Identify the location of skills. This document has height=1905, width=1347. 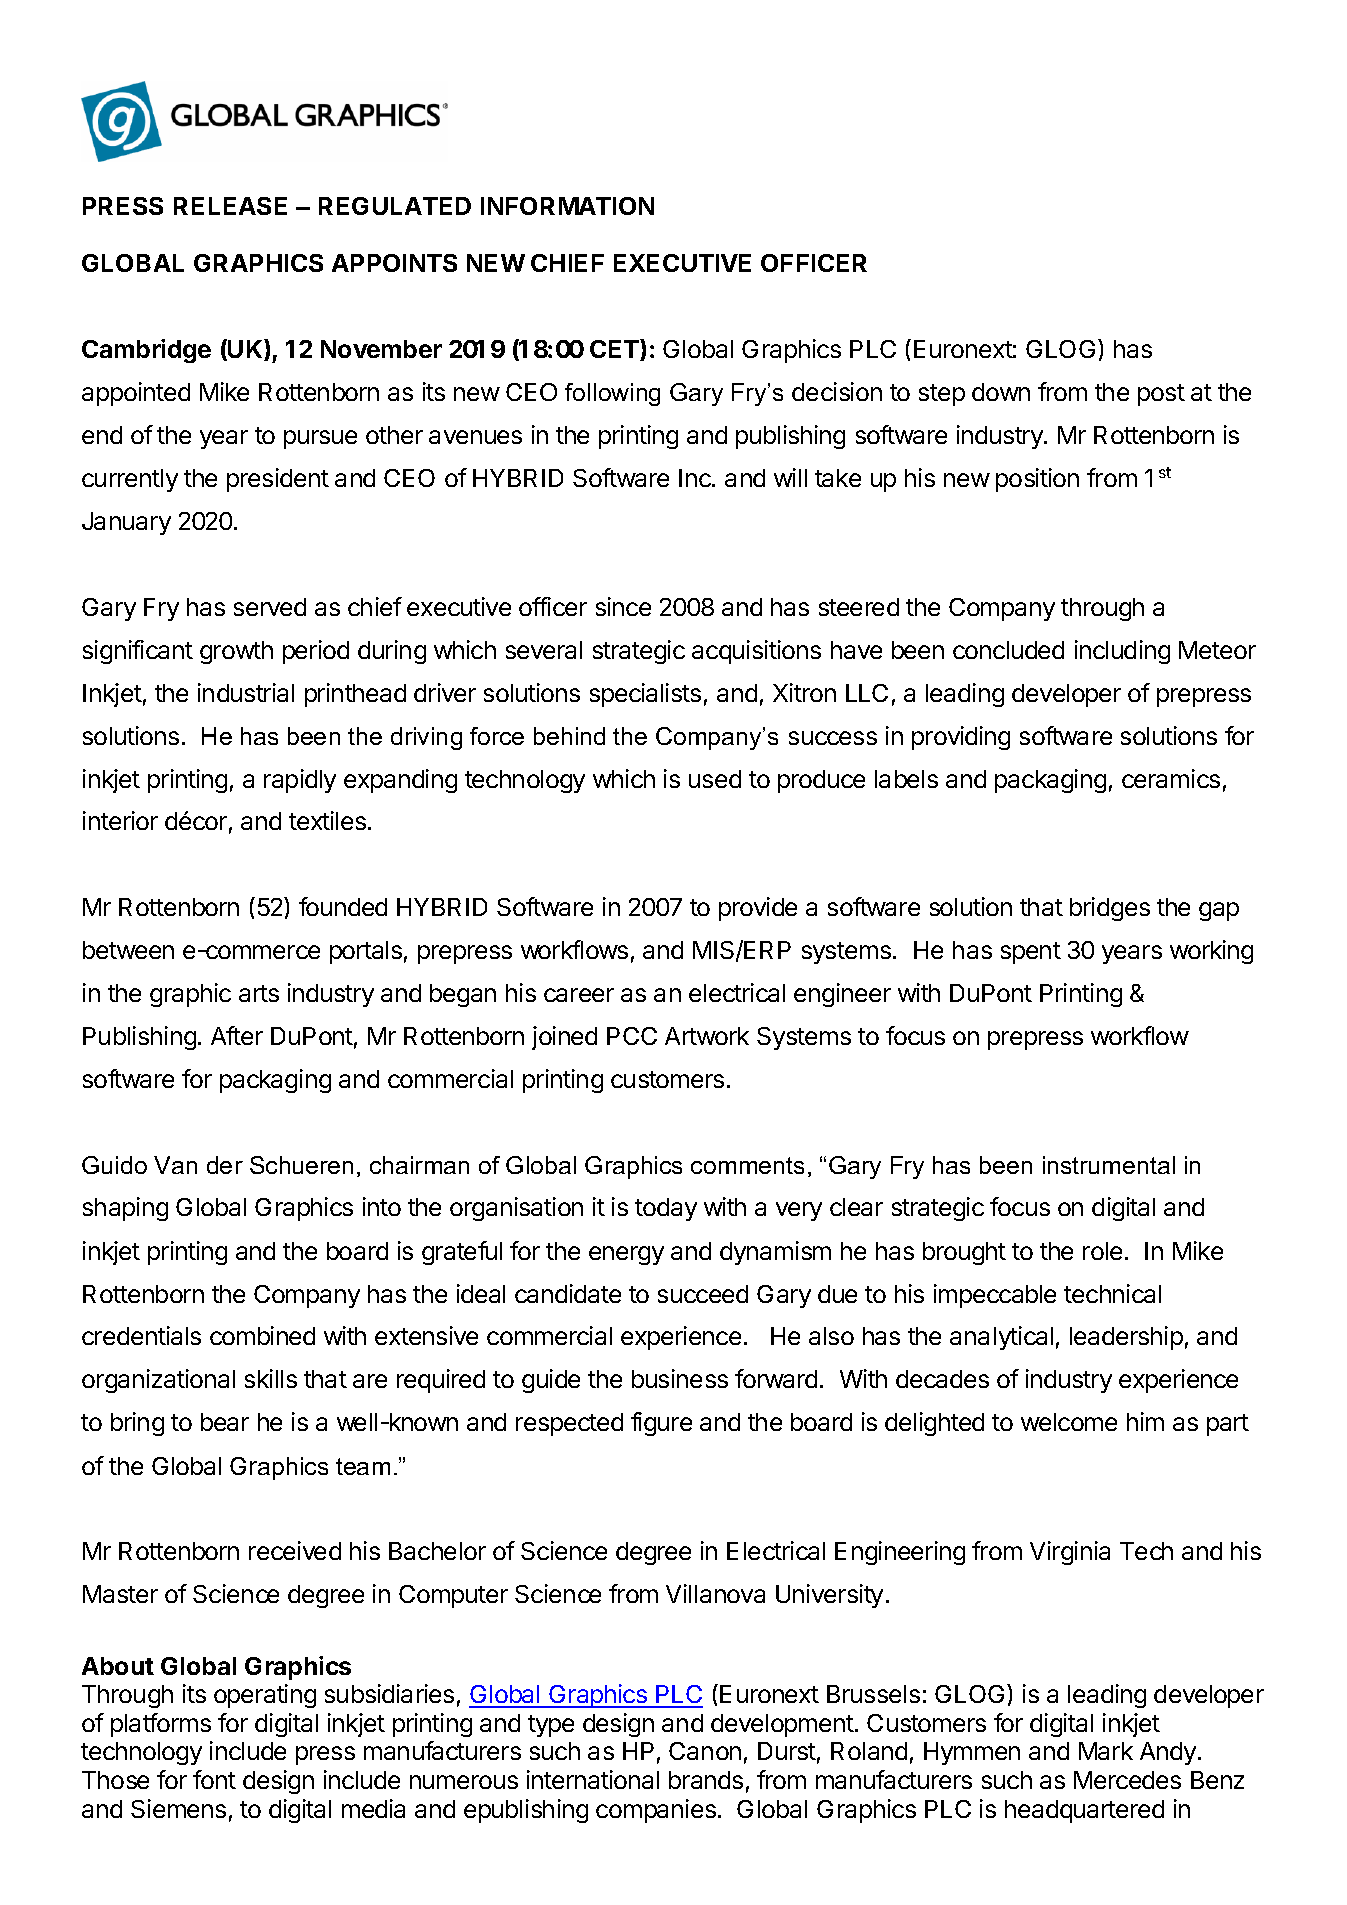
(271, 1378).
